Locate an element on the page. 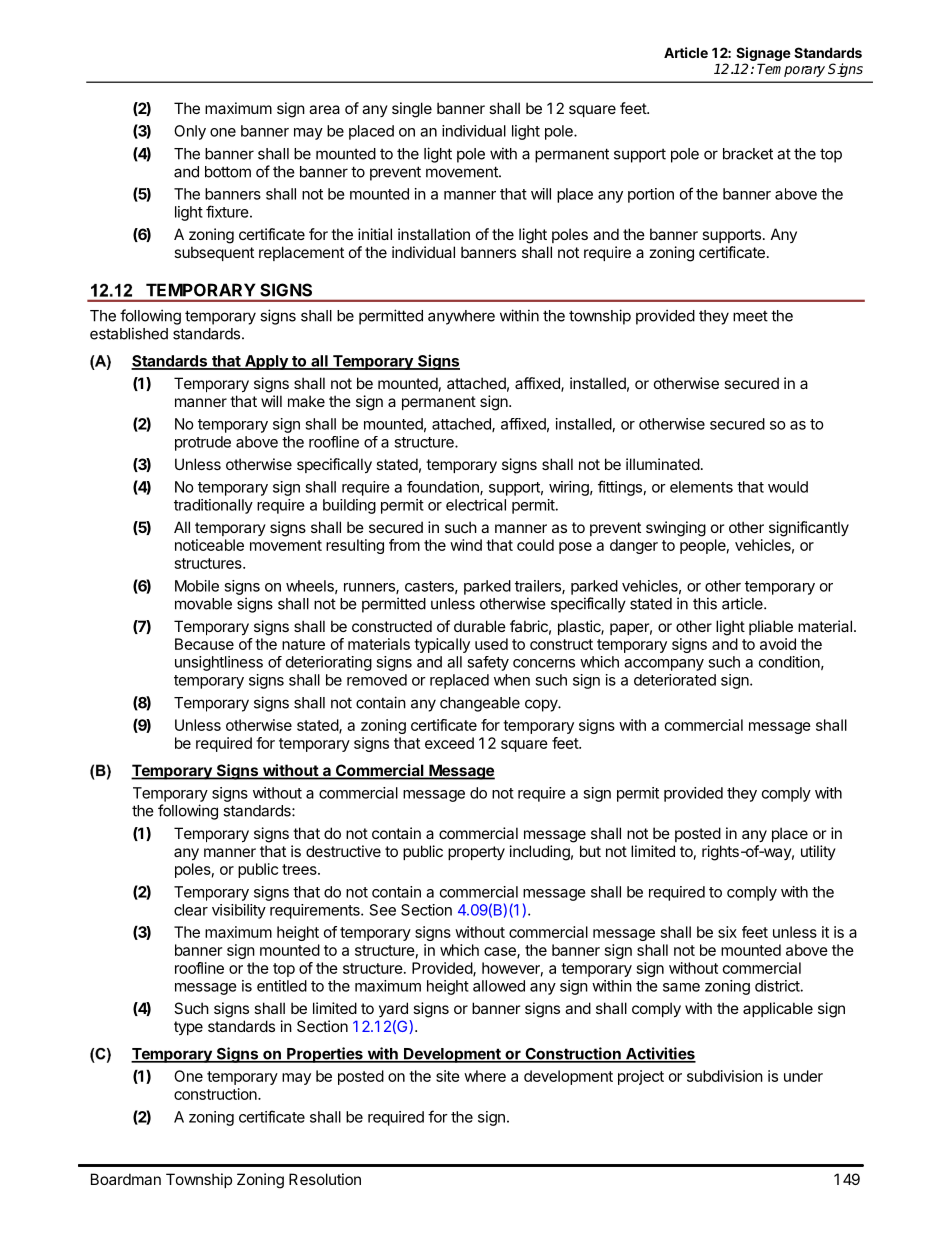 Image resolution: width=952 pixels, height=1233 pixels. Only is located at coordinates (190, 132).
